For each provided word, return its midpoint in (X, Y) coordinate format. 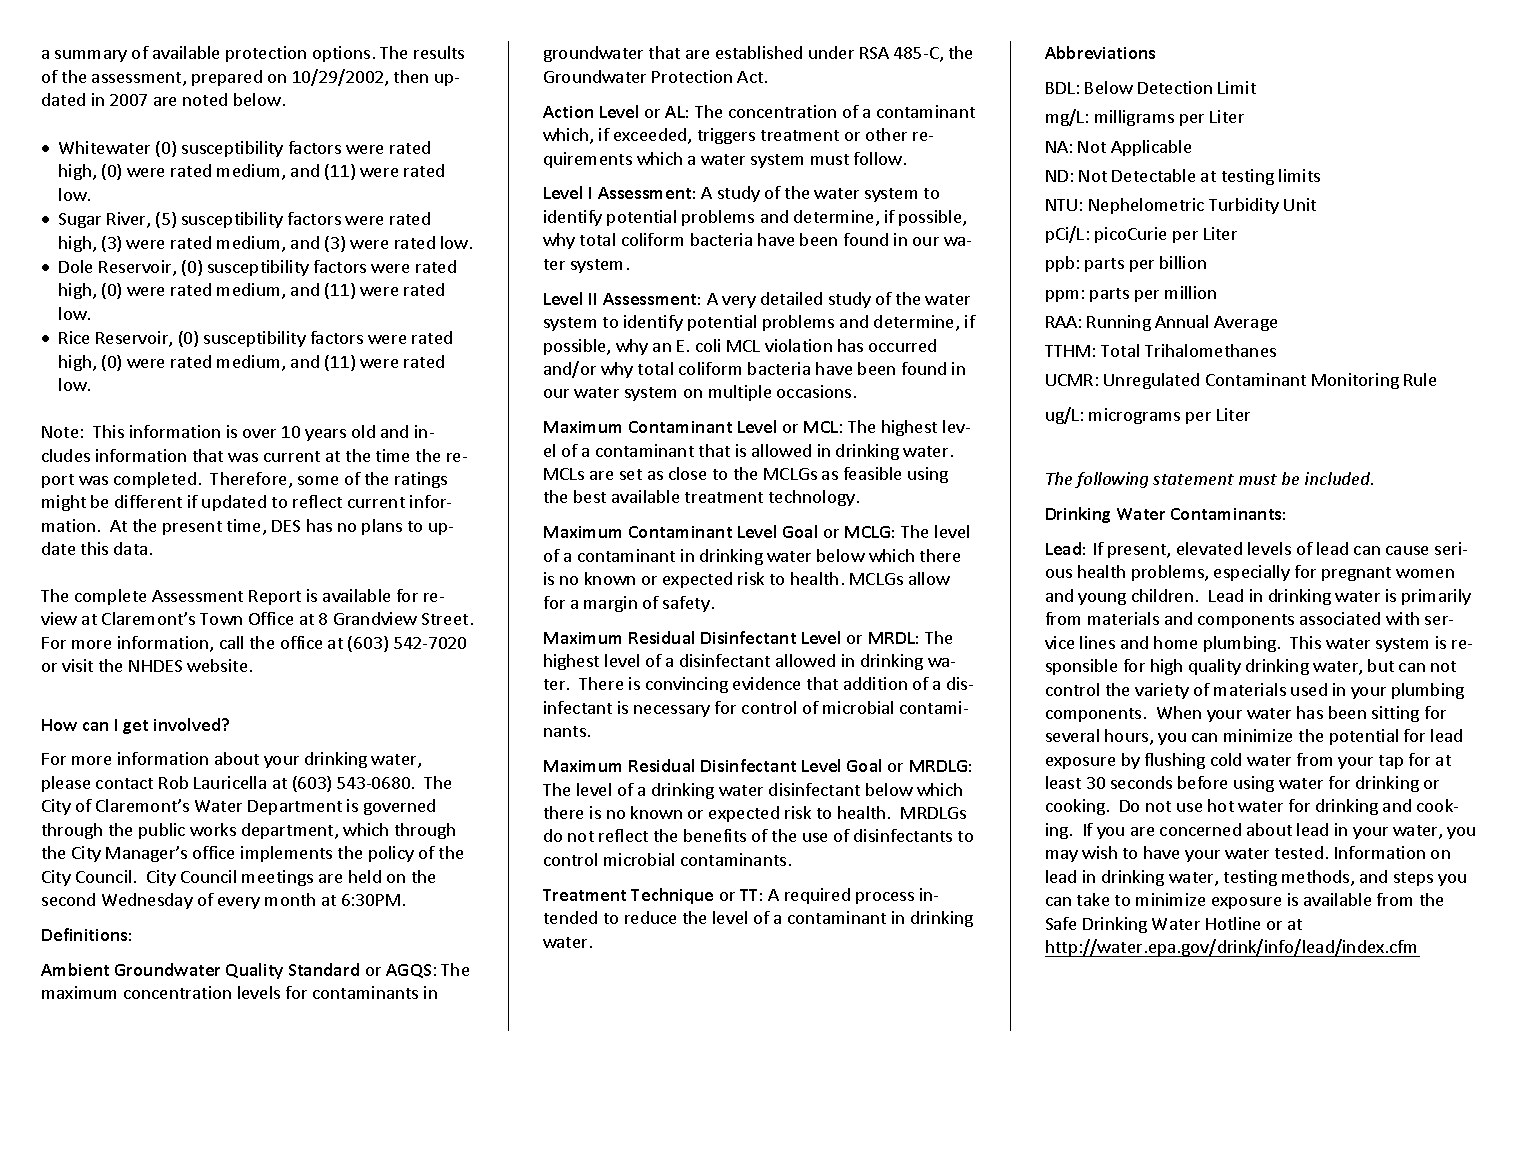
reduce (650, 917)
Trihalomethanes (1210, 350)
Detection (1175, 87)
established (759, 52)
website (217, 665)
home (1175, 642)
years (325, 435)
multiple (740, 393)
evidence (766, 683)
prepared (227, 78)
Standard (324, 969)
